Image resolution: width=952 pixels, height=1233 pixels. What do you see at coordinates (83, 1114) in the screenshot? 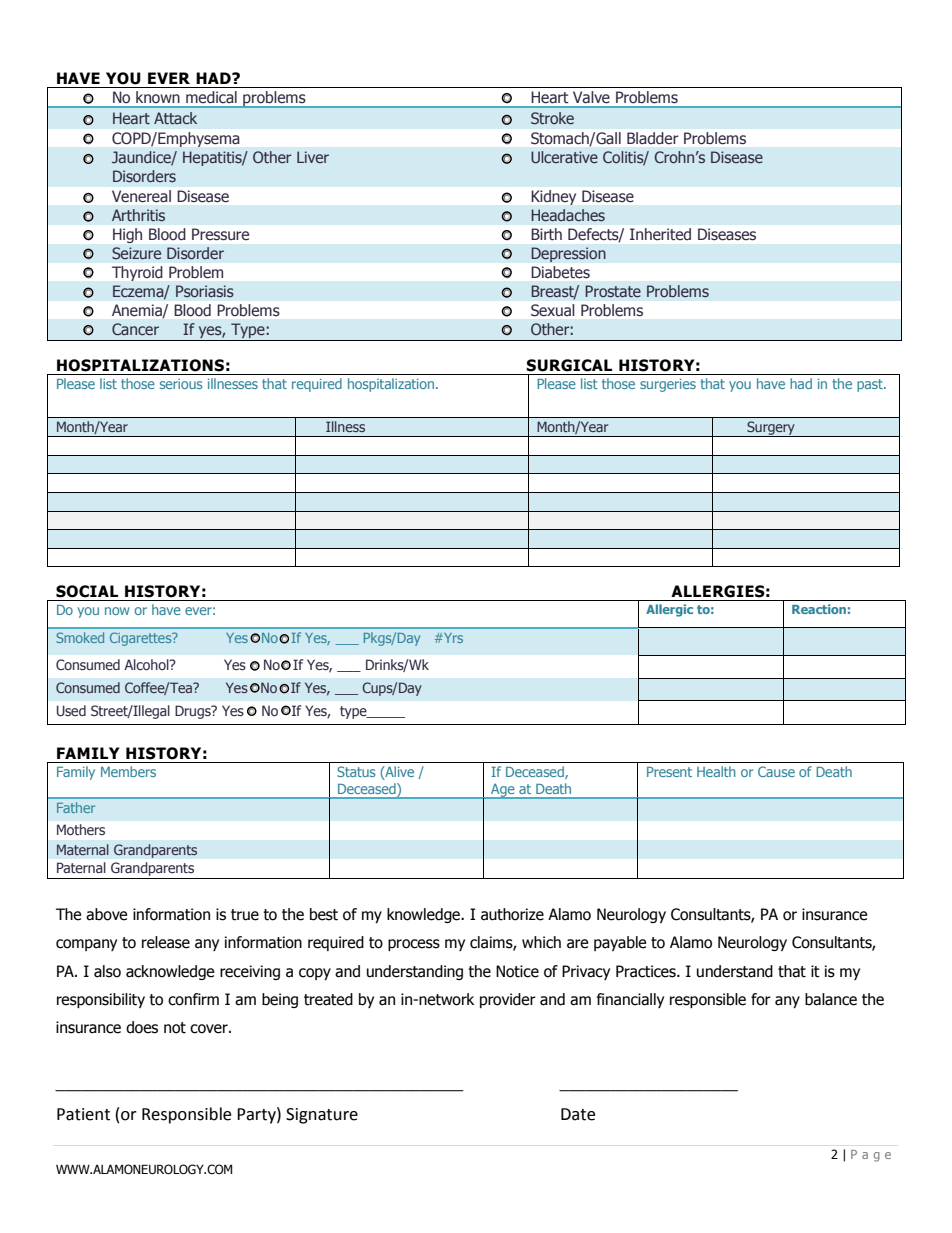
I see `Patient` at bounding box center [83, 1114].
